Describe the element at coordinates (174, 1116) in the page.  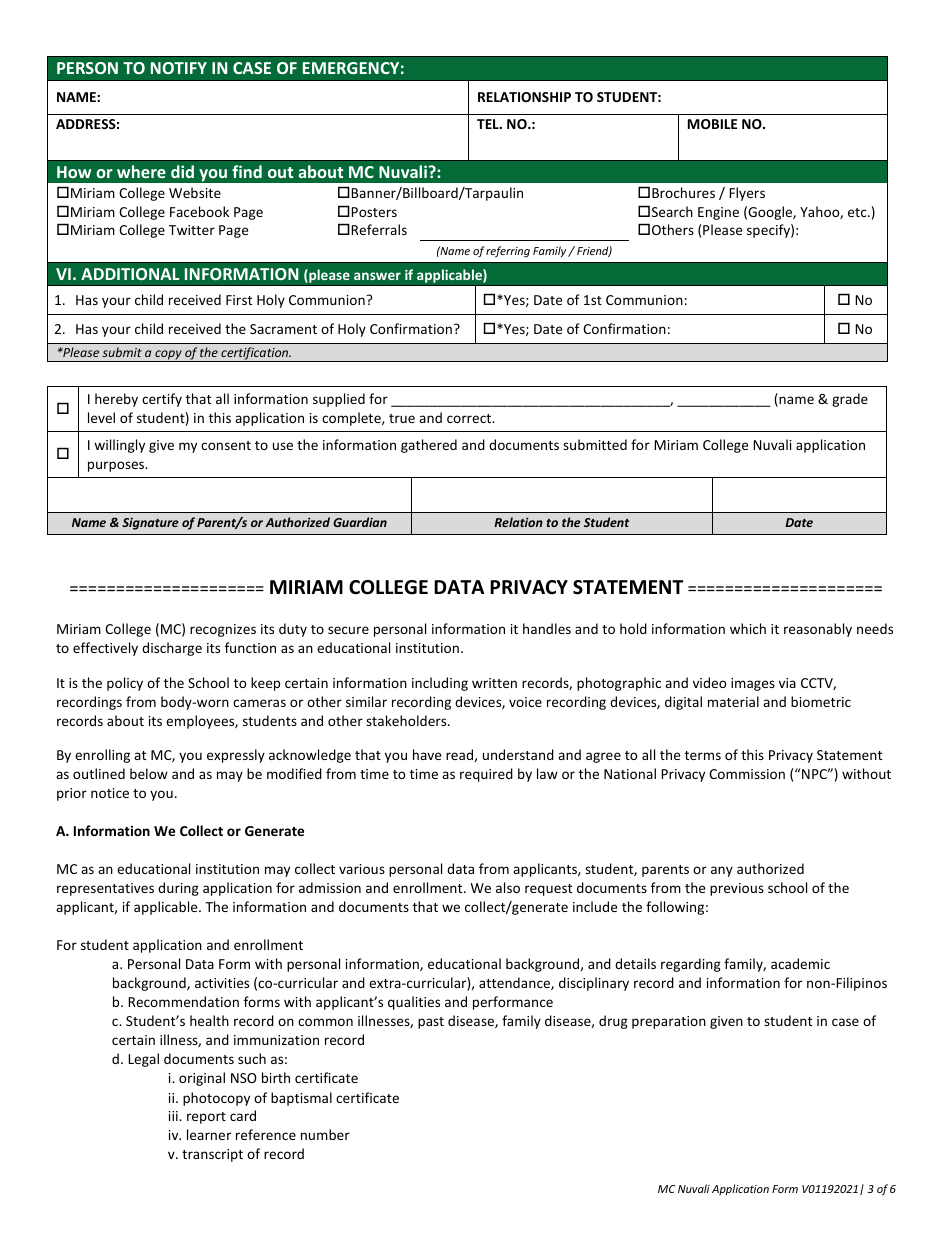
I see `iii` at that location.
